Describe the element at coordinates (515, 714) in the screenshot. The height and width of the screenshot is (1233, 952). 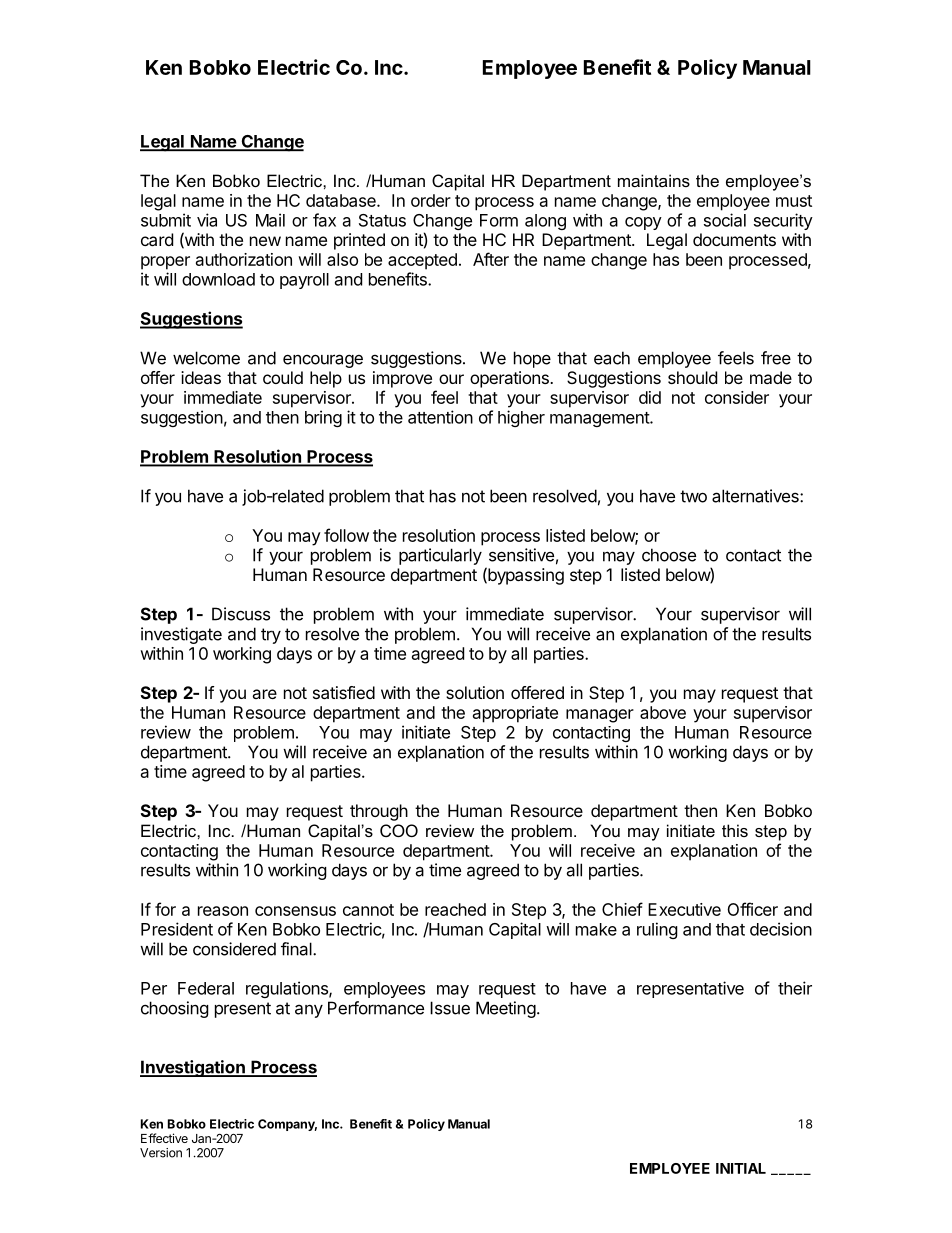
I see `appropriate` at that location.
